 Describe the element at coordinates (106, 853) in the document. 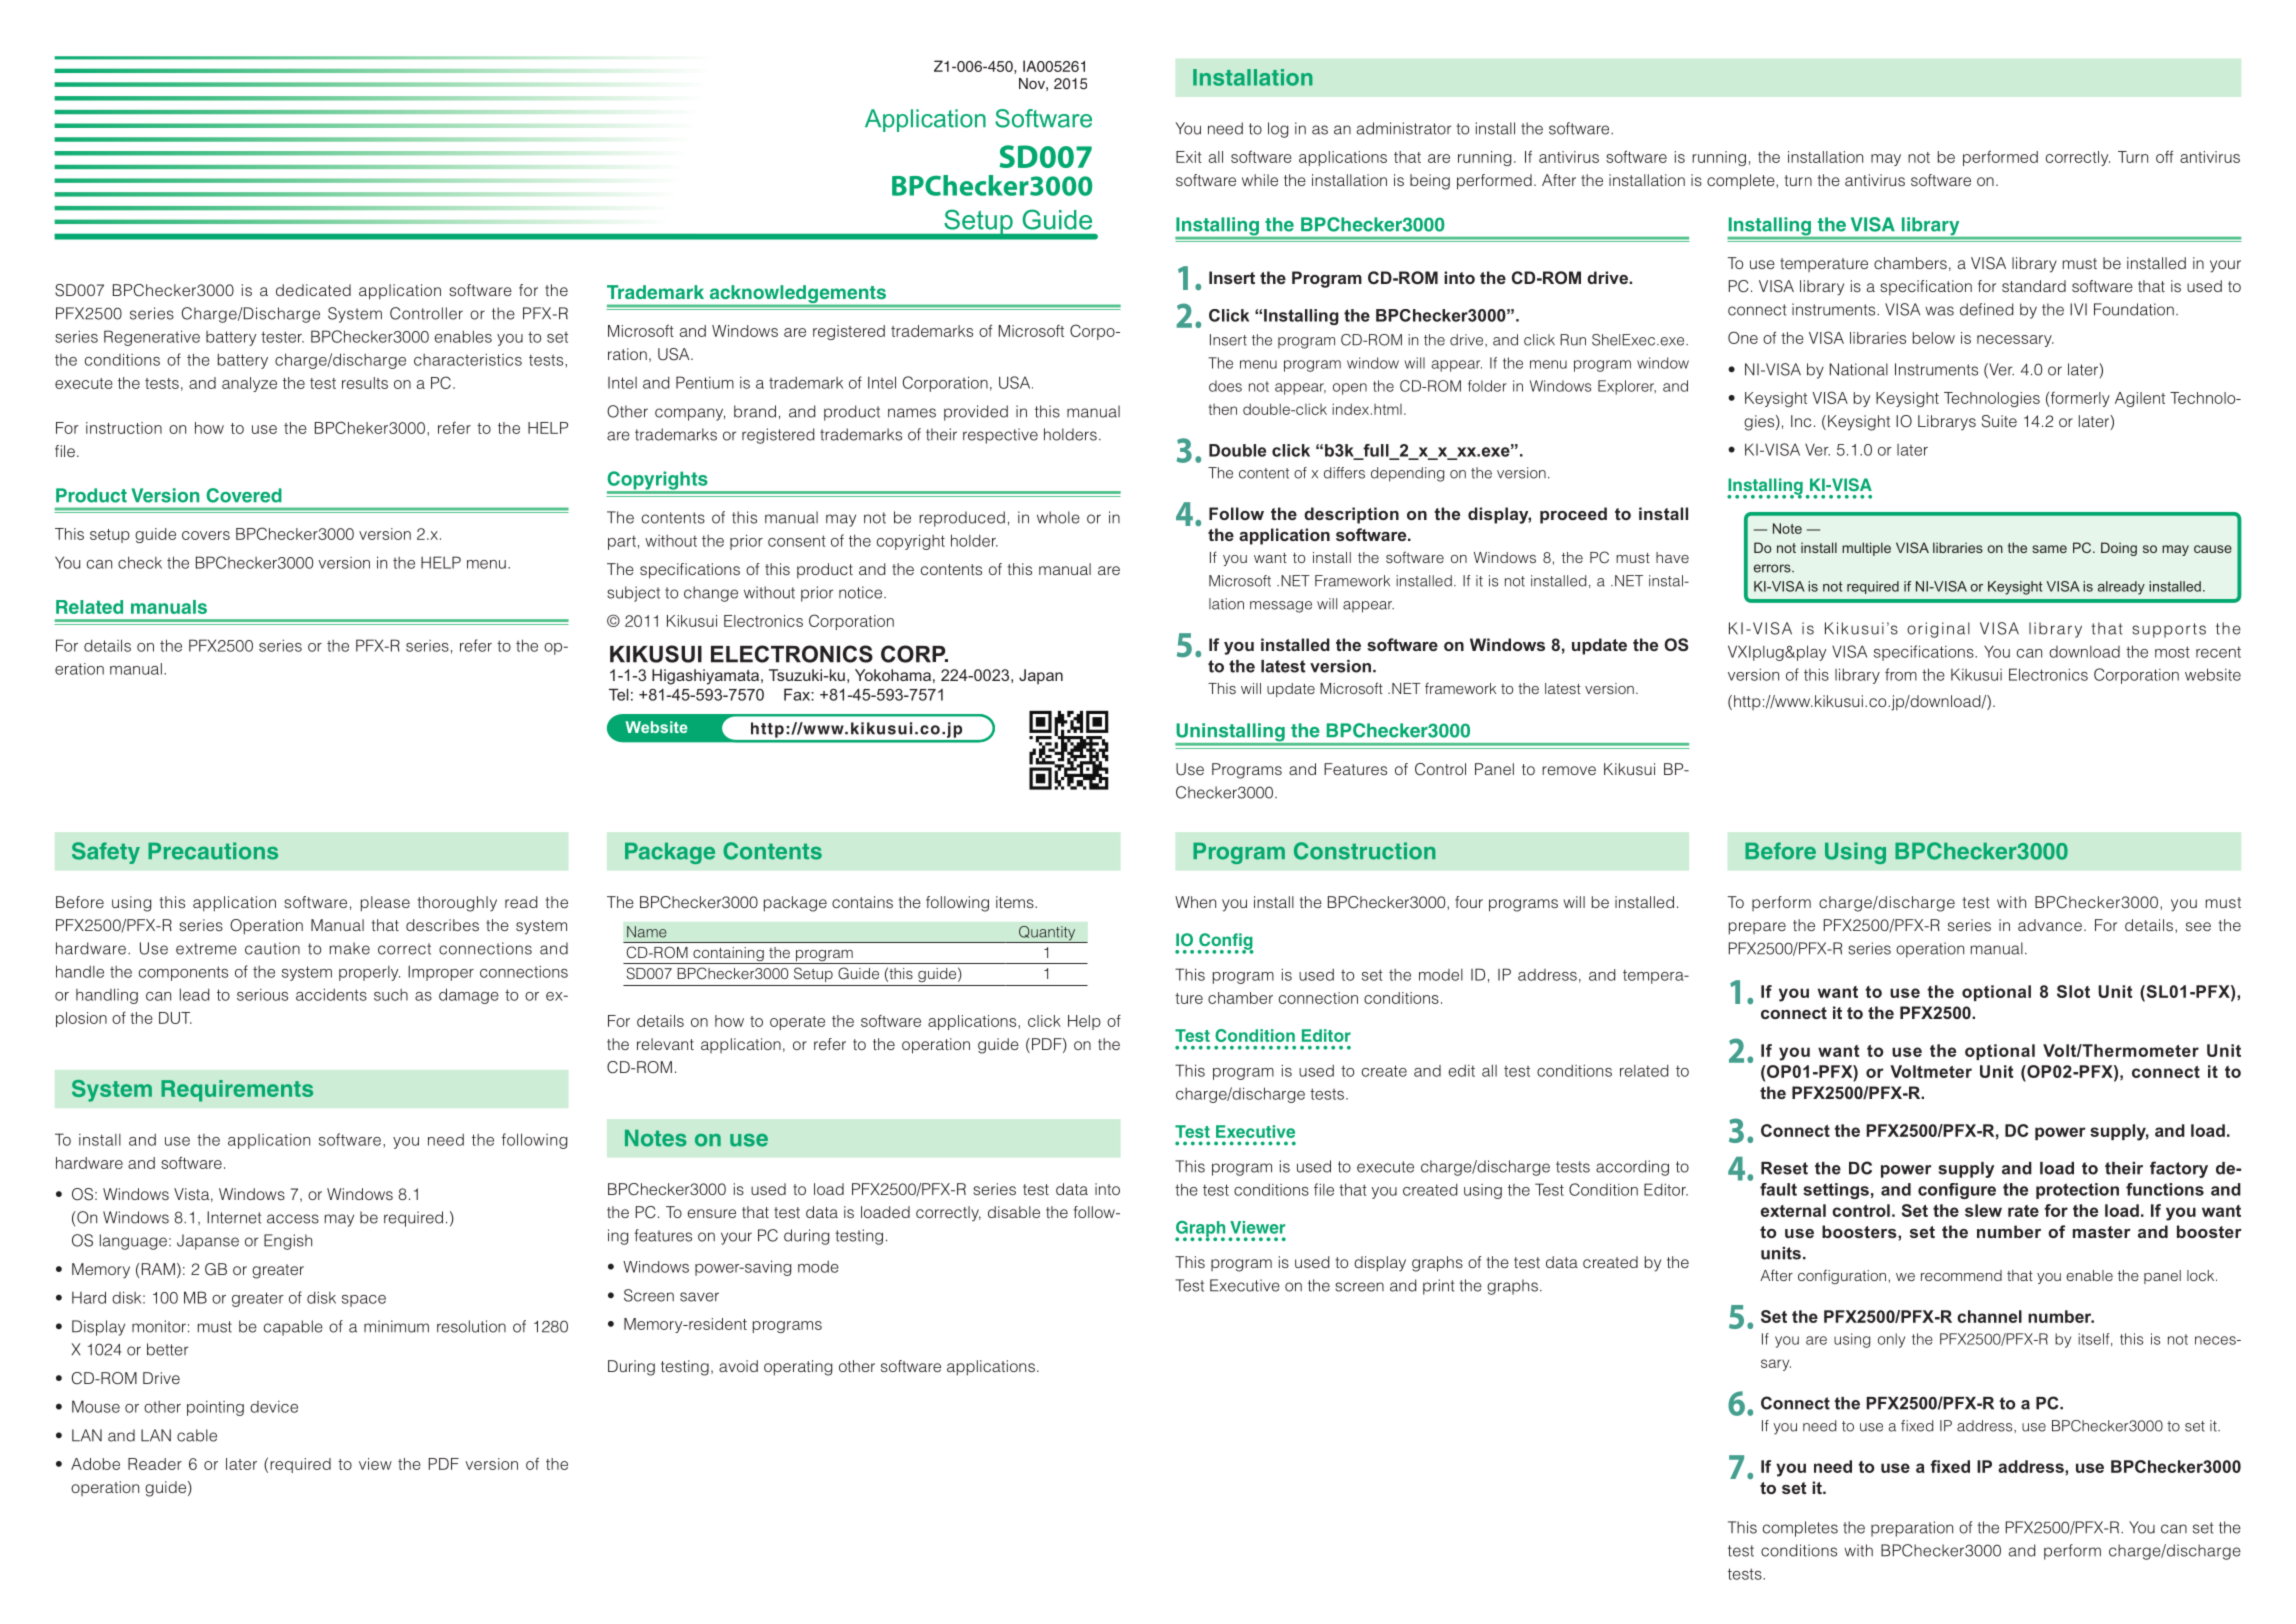

I see `Safety` at that location.
